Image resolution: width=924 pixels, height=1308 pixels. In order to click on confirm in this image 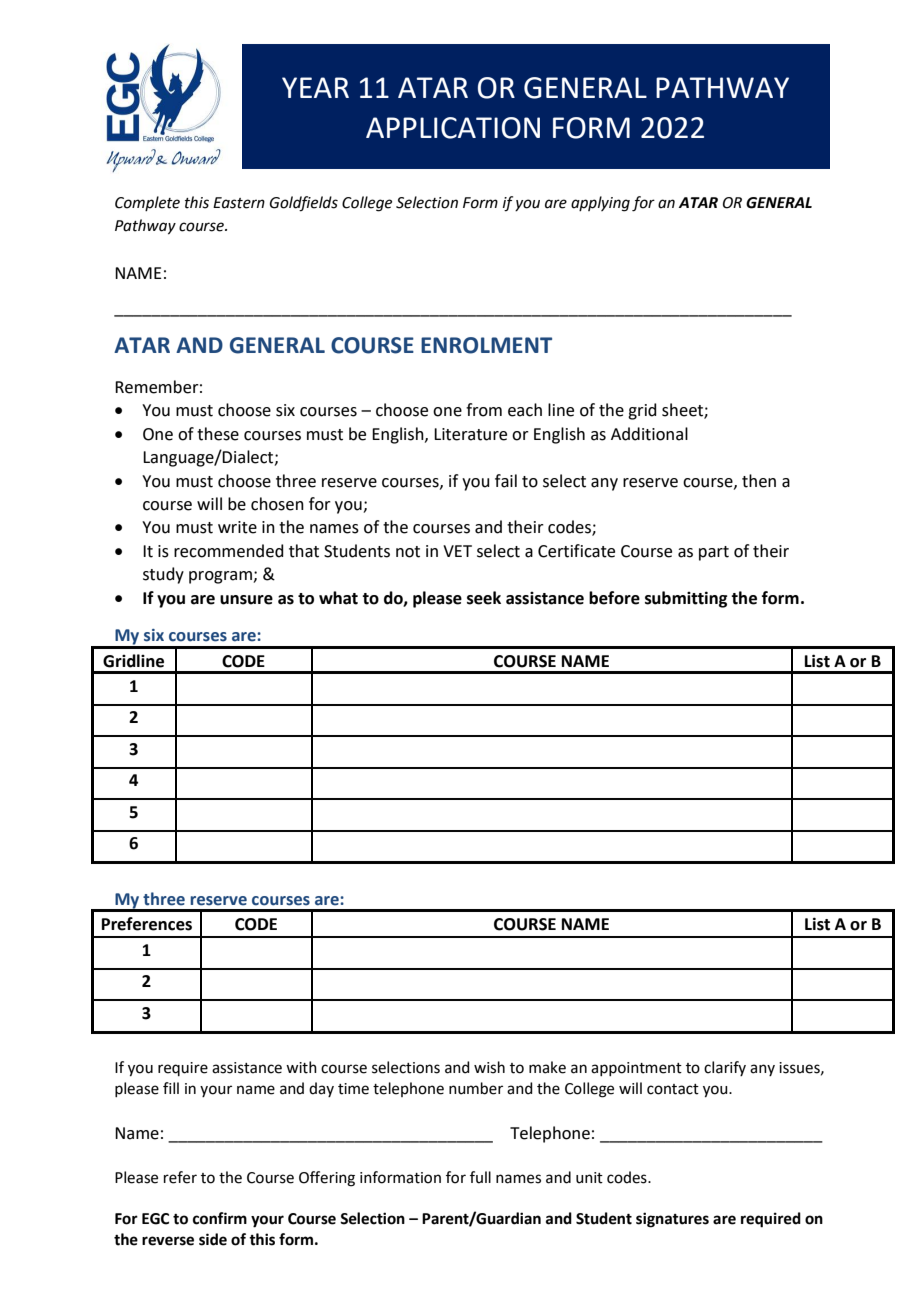, I will do `click(220, 1218)`.
